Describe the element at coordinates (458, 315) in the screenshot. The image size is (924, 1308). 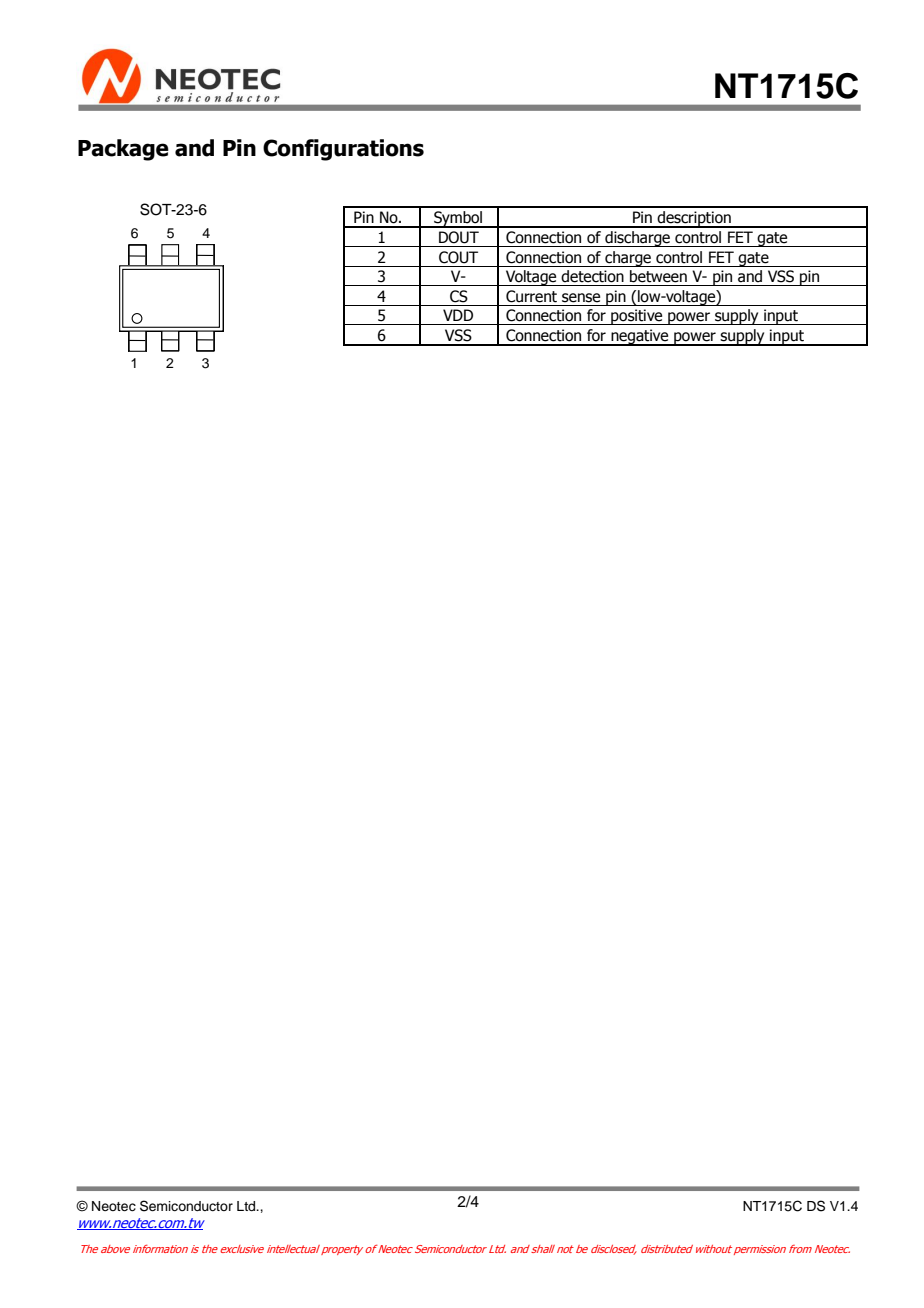
I see `VDD` at that location.
